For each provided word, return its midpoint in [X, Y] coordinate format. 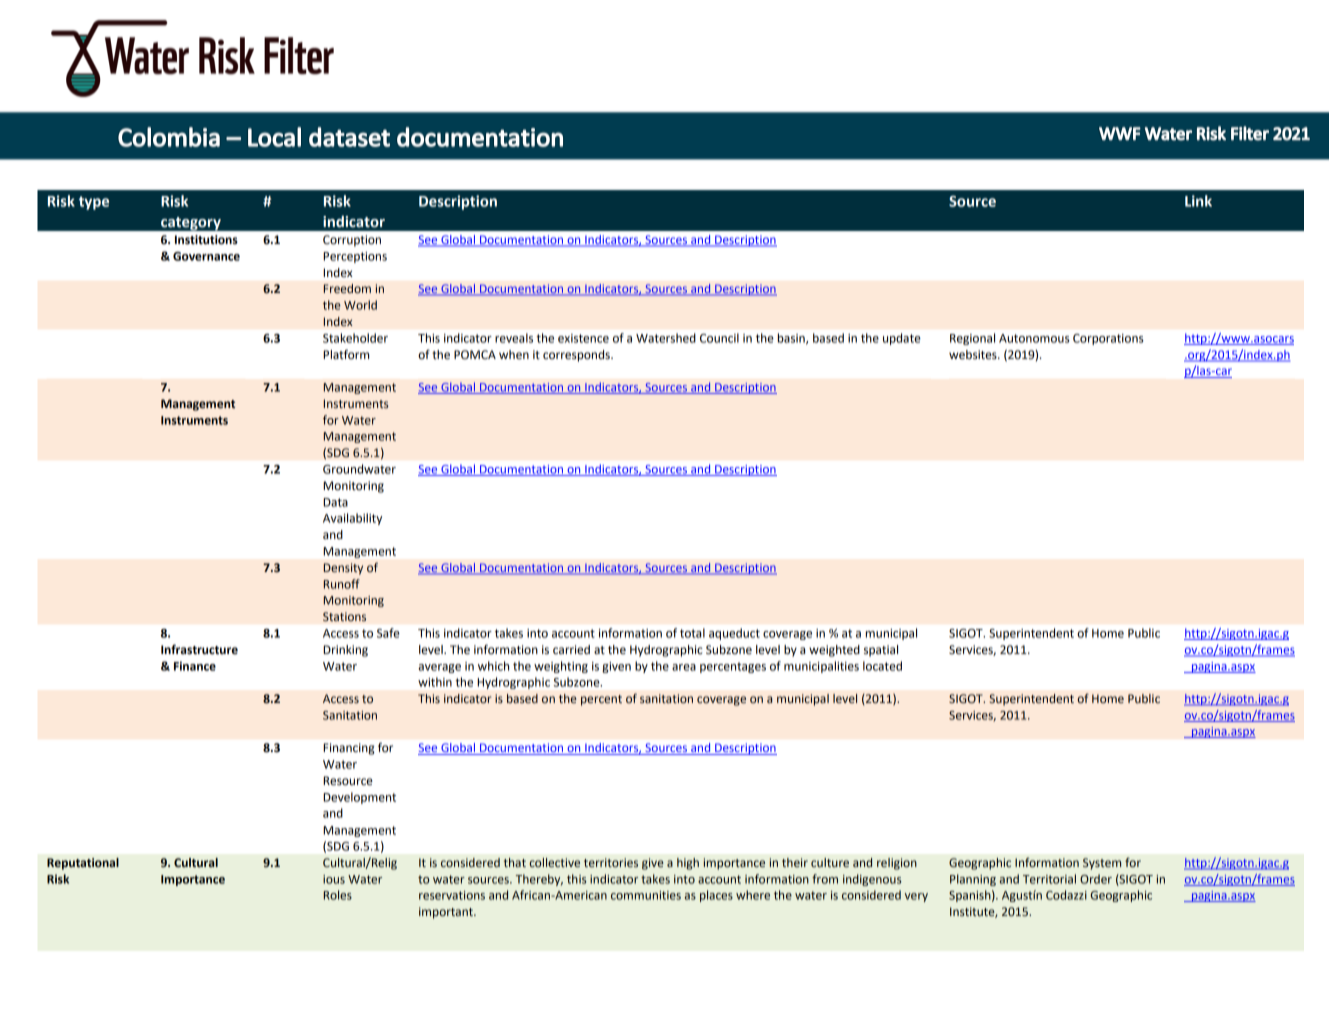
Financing [349, 749]
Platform [346, 354]
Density [343, 569]
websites [974, 355]
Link [1198, 201]
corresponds [577, 356]
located [882, 666]
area [684, 667]
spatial [881, 651]
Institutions [206, 240]
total [692, 633]
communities [646, 895]
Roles [337, 895]
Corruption [352, 241]
